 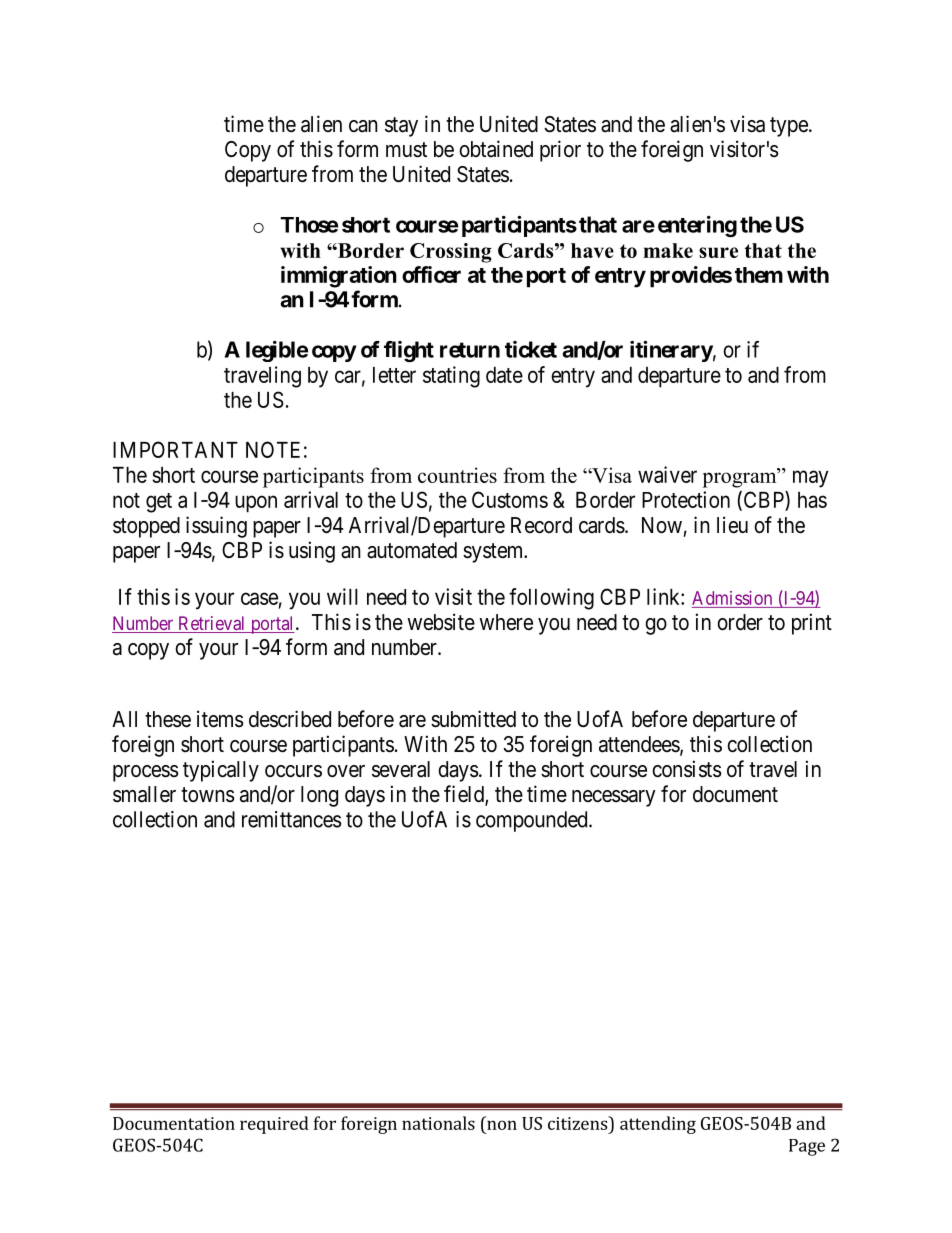 I want to click on consists, so click(x=687, y=769).
